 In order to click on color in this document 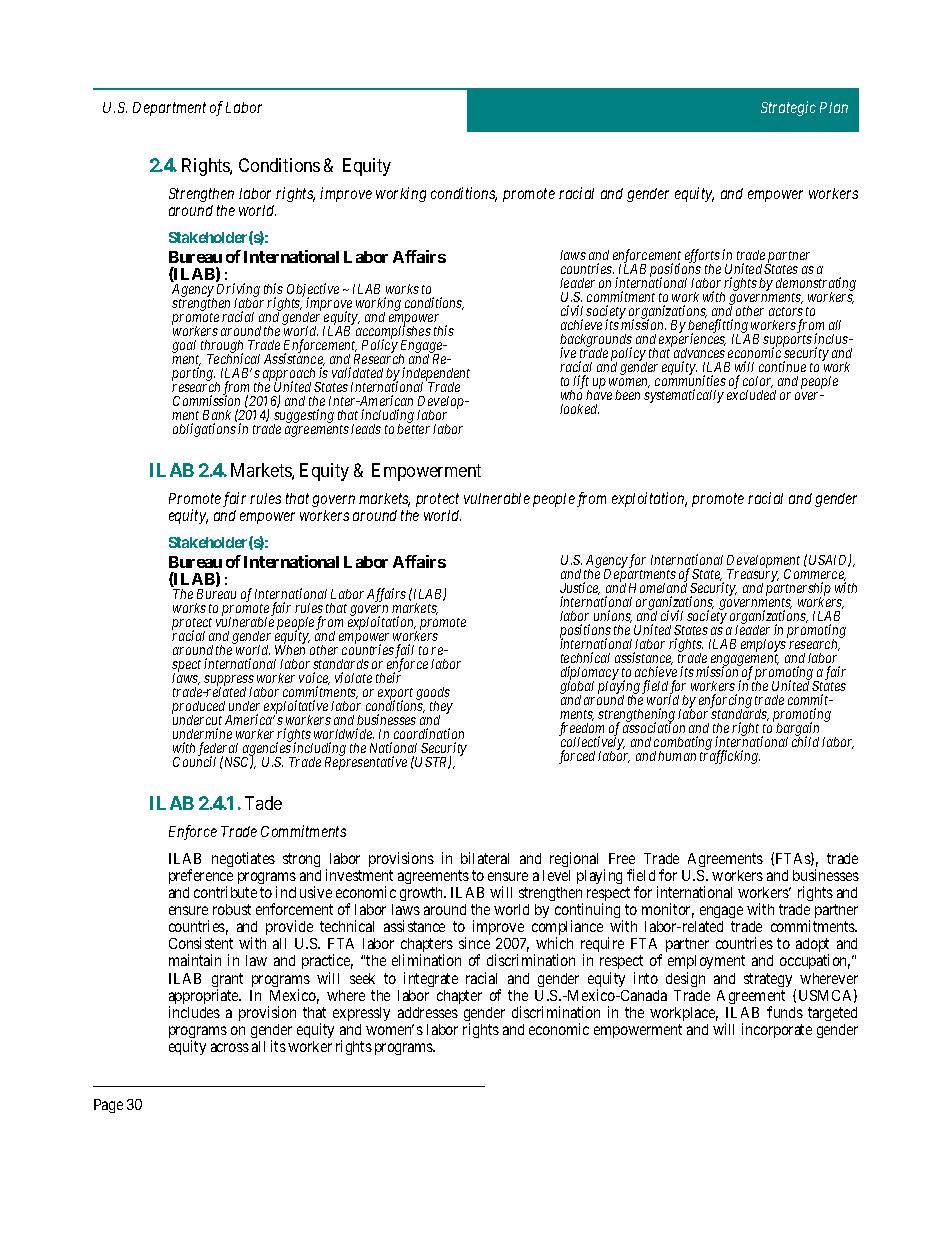, I will do `click(758, 382)`.
